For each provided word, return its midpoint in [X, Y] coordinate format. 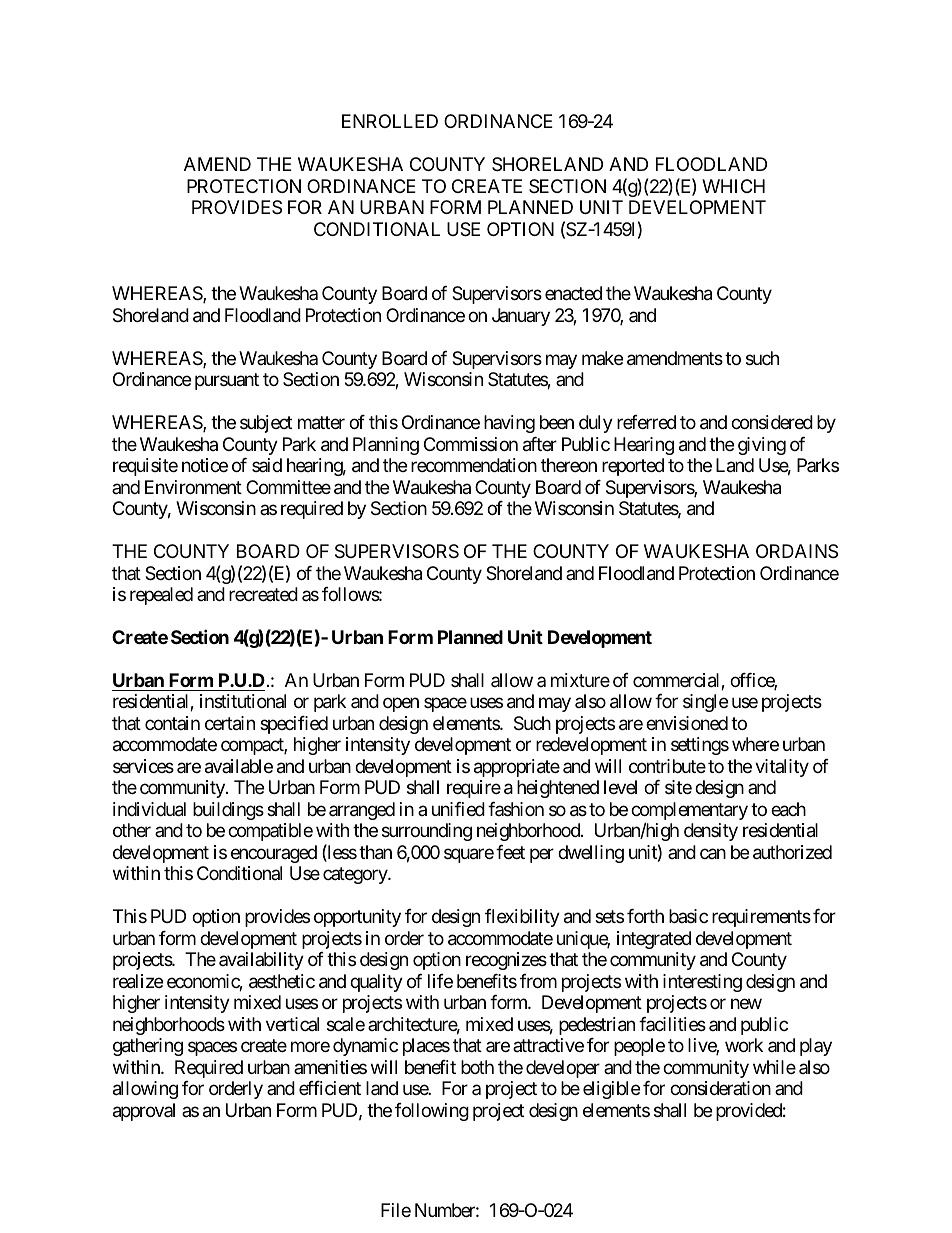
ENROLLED [390, 121]
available [239, 766]
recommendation [474, 465]
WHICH [733, 186]
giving [762, 446]
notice [205, 465]
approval [144, 1112]
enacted [573, 293]
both [477, 1067]
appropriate [517, 768]
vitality [782, 768]
